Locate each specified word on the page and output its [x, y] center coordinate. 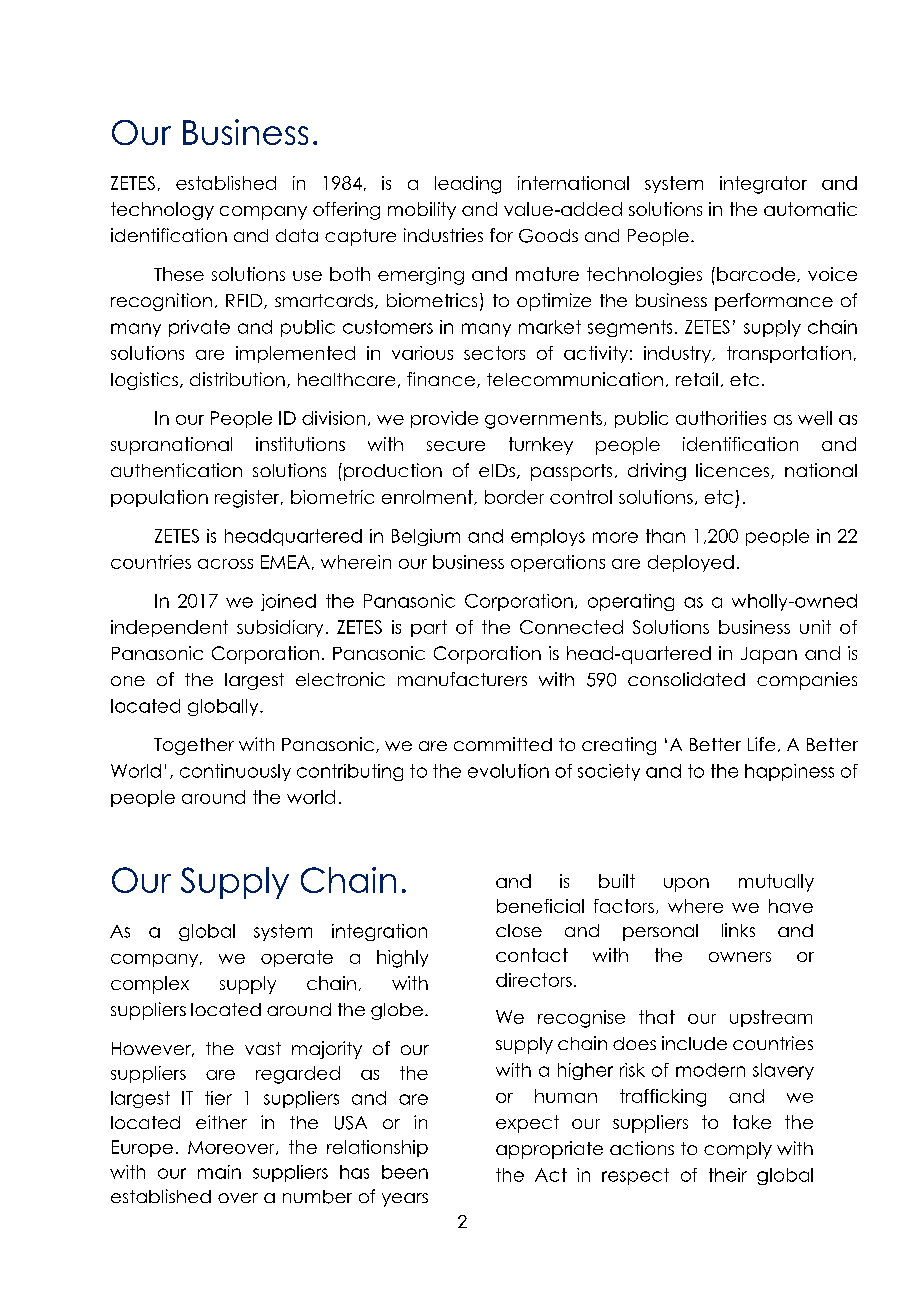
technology [162, 211]
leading [468, 185]
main [219, 1172]
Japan [769, 655]
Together [194, 746]
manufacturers [462, 679]
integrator [763, 185]
